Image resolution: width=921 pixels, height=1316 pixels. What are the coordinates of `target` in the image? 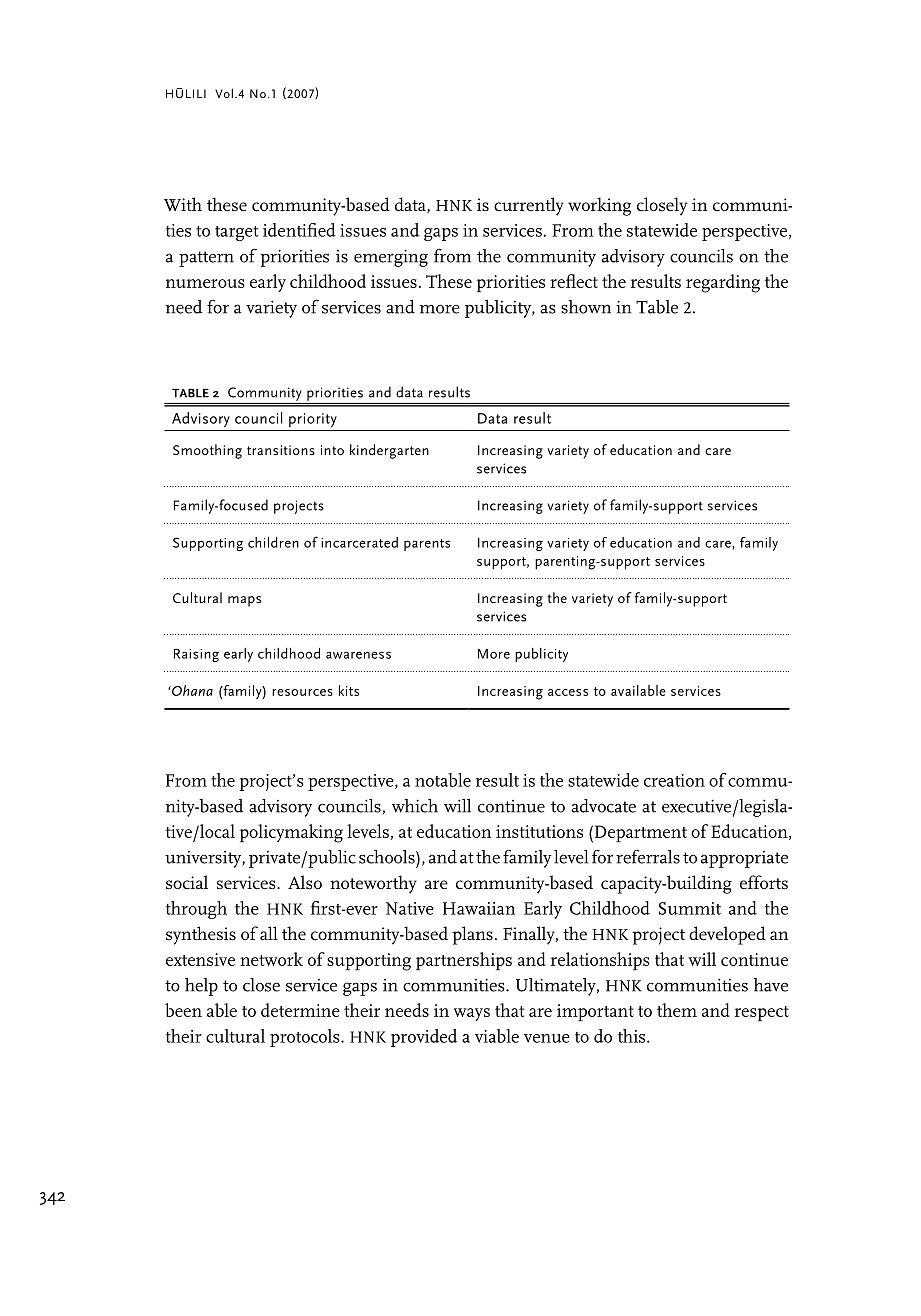 It's located at (237, 233).
